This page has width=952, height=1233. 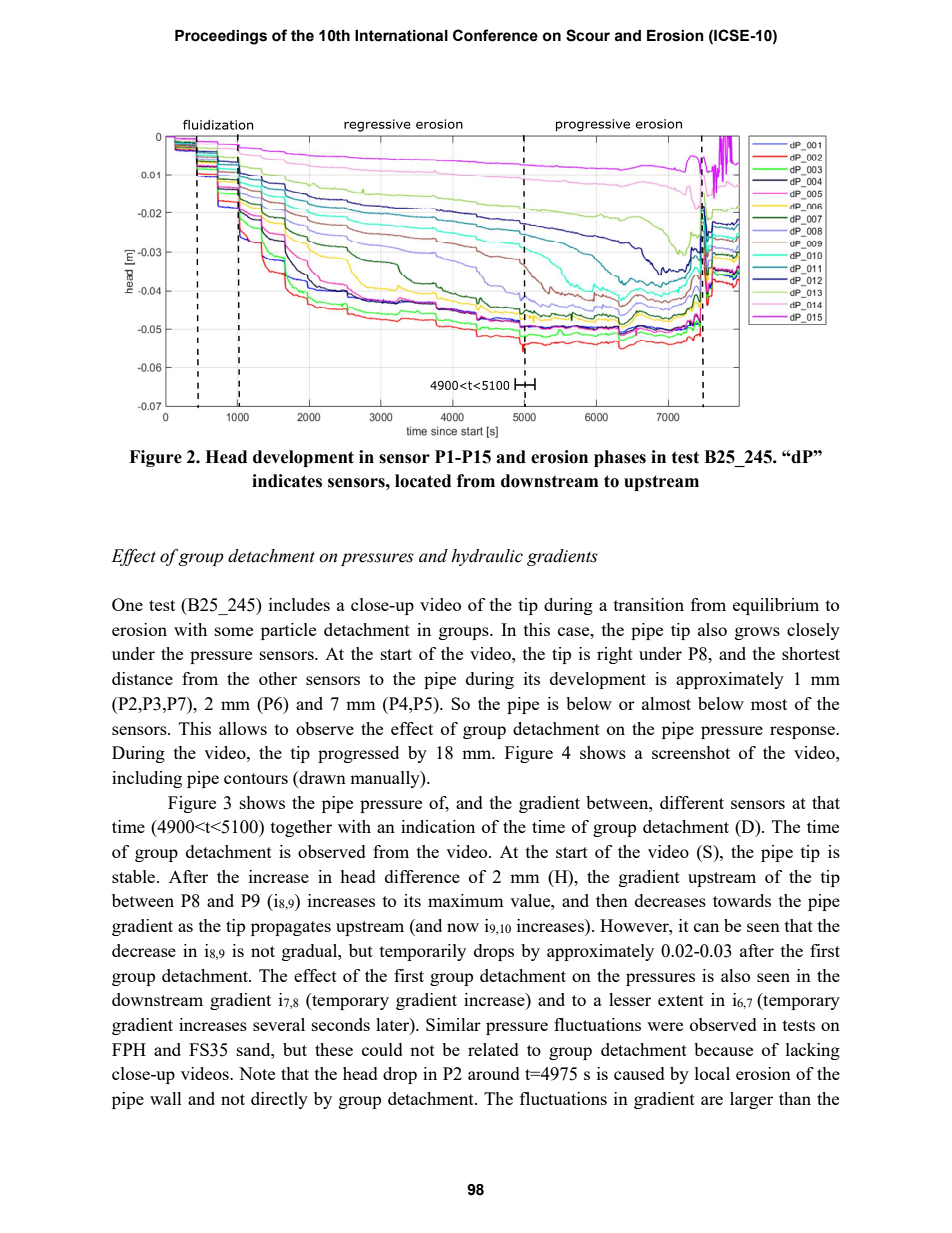 What do you see at coordinates (257, 1073) in the page?
I see `Note` at bounding box center [257, 1073].
